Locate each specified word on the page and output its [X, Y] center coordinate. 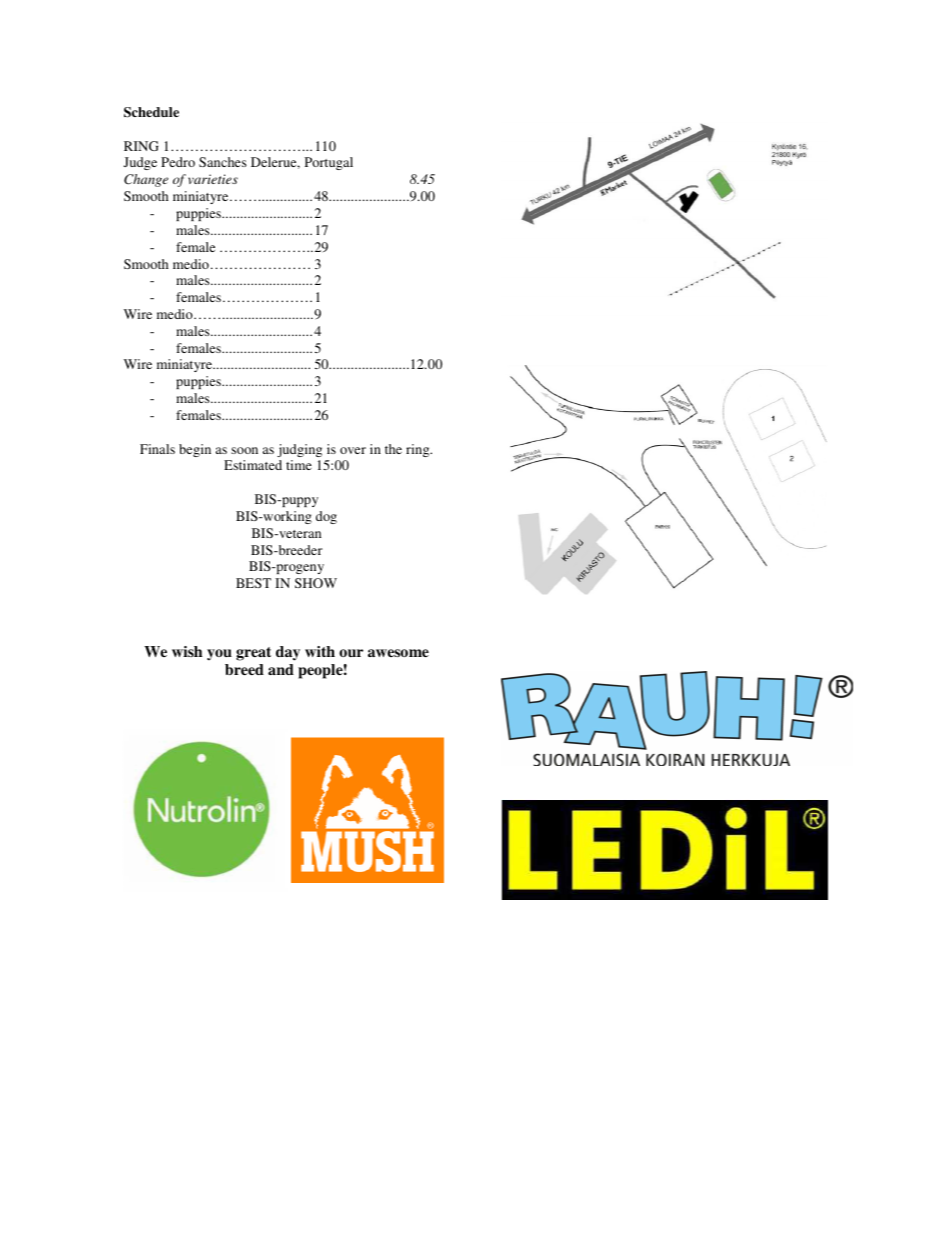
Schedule [151, 112]
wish [187, 651]
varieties [213, 179]
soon [244, 450]
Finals [157, 449]
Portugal [329, 163]
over [353, 450]
